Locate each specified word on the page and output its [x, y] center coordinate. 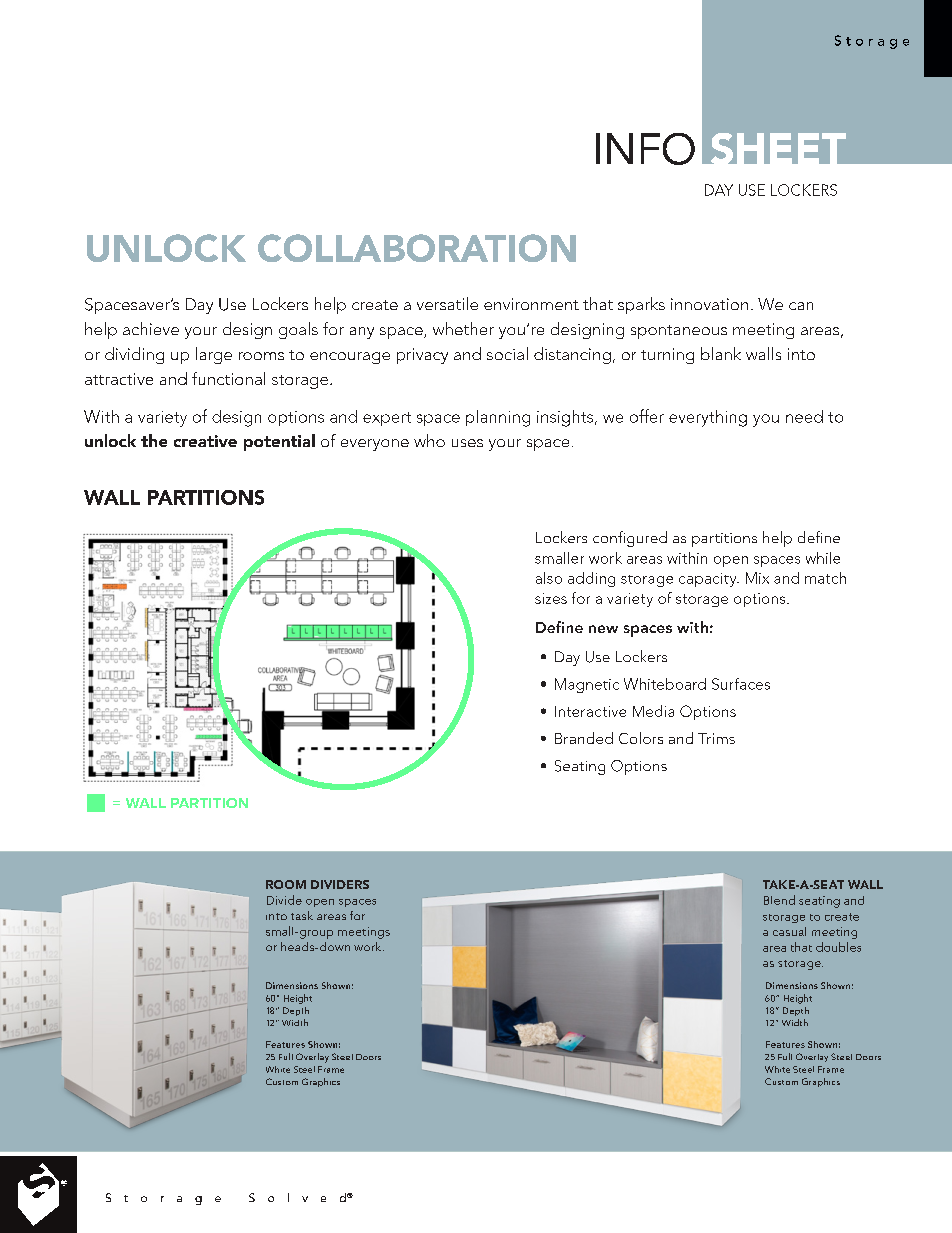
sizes [551, 598]
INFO [645, 149]
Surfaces [741, 684]
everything [708, 418]
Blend [779, 900]
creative [205, 441]
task [302, 915]
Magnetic [587, 685]
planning [498, 418]
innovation [709, 304]
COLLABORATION [417, 248]
